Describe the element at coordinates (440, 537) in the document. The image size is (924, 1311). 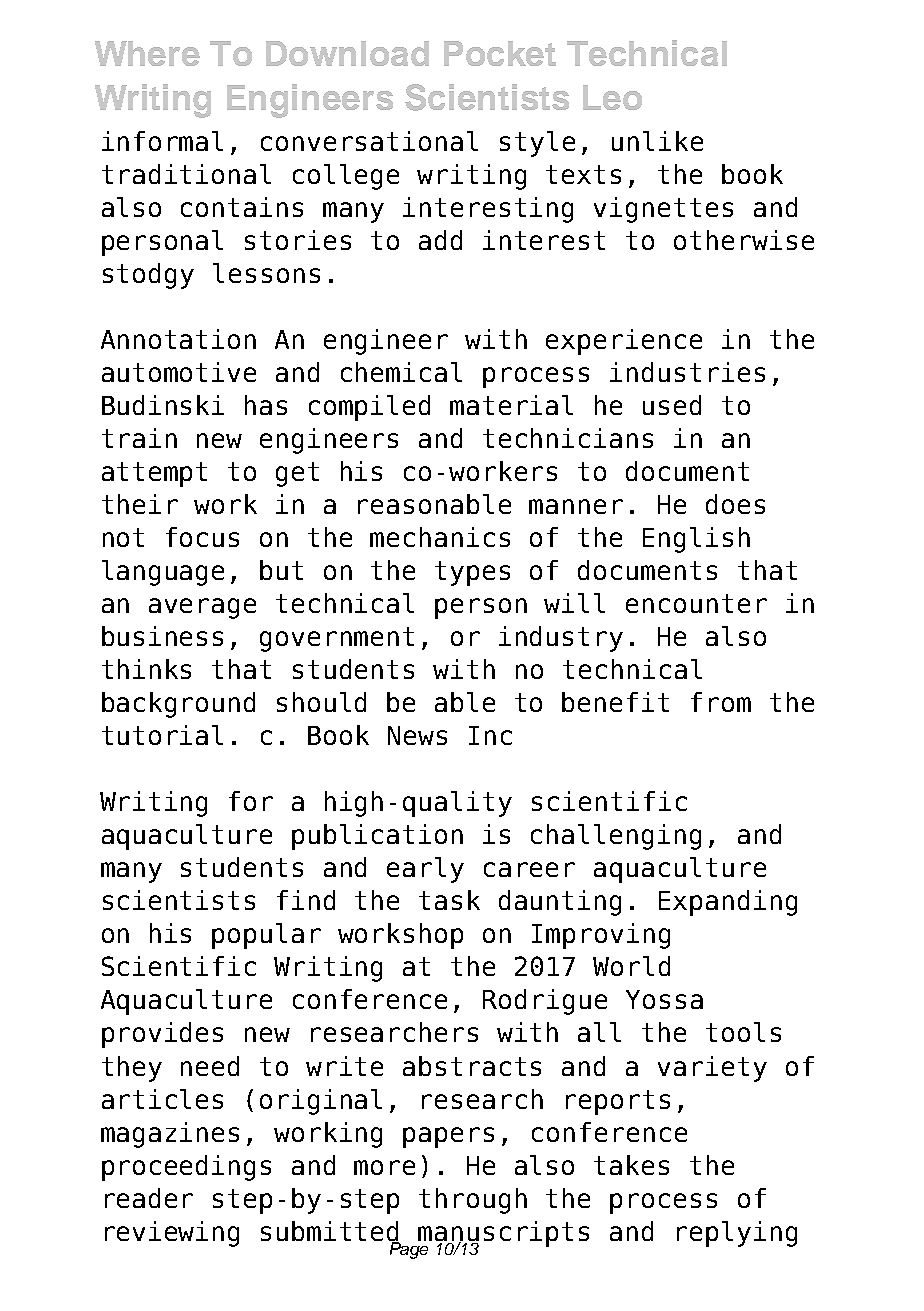
I see `mechanics` at that location.
